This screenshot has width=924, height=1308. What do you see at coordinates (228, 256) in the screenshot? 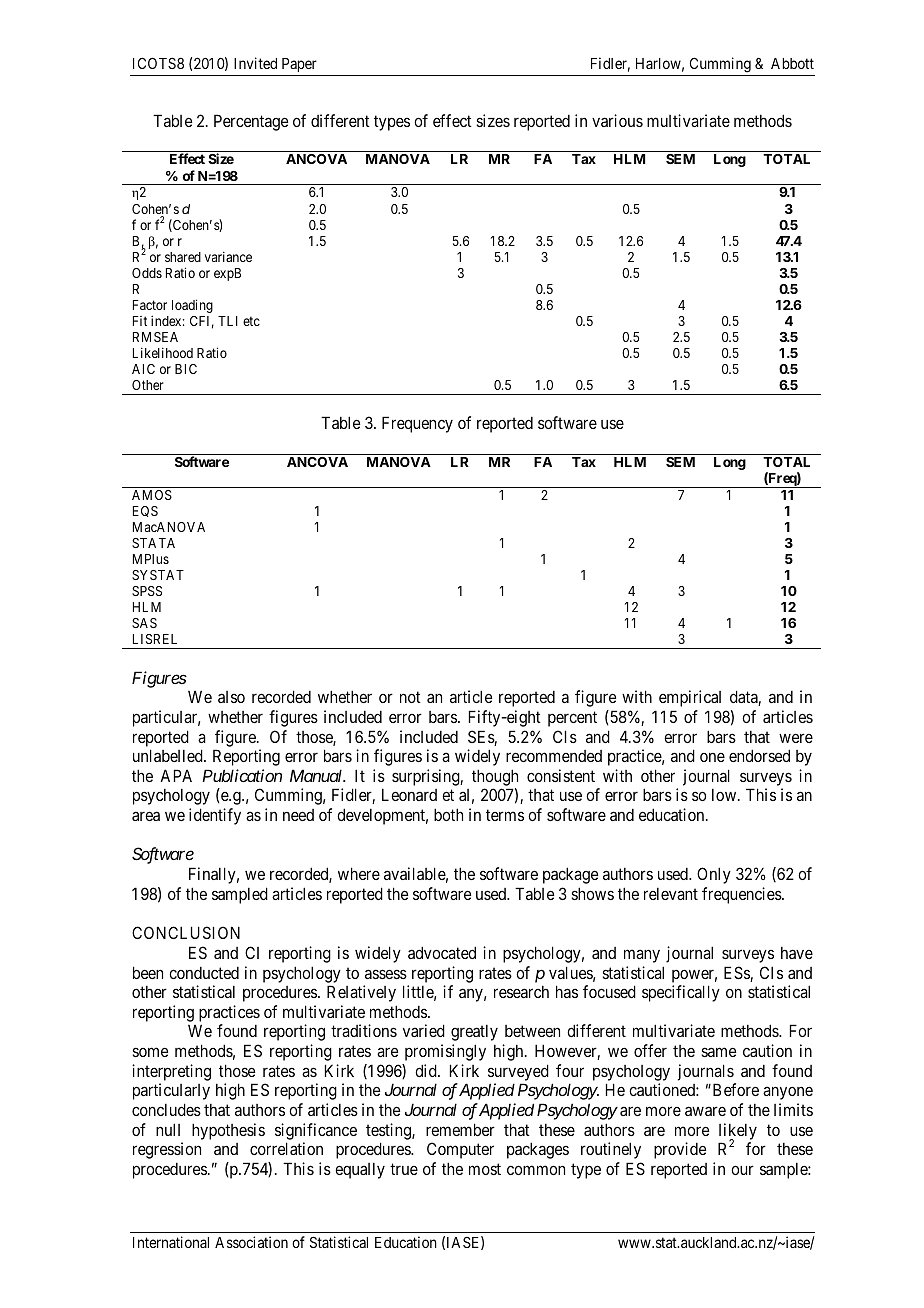
I see `variance` at bounding box center [228, 256].
